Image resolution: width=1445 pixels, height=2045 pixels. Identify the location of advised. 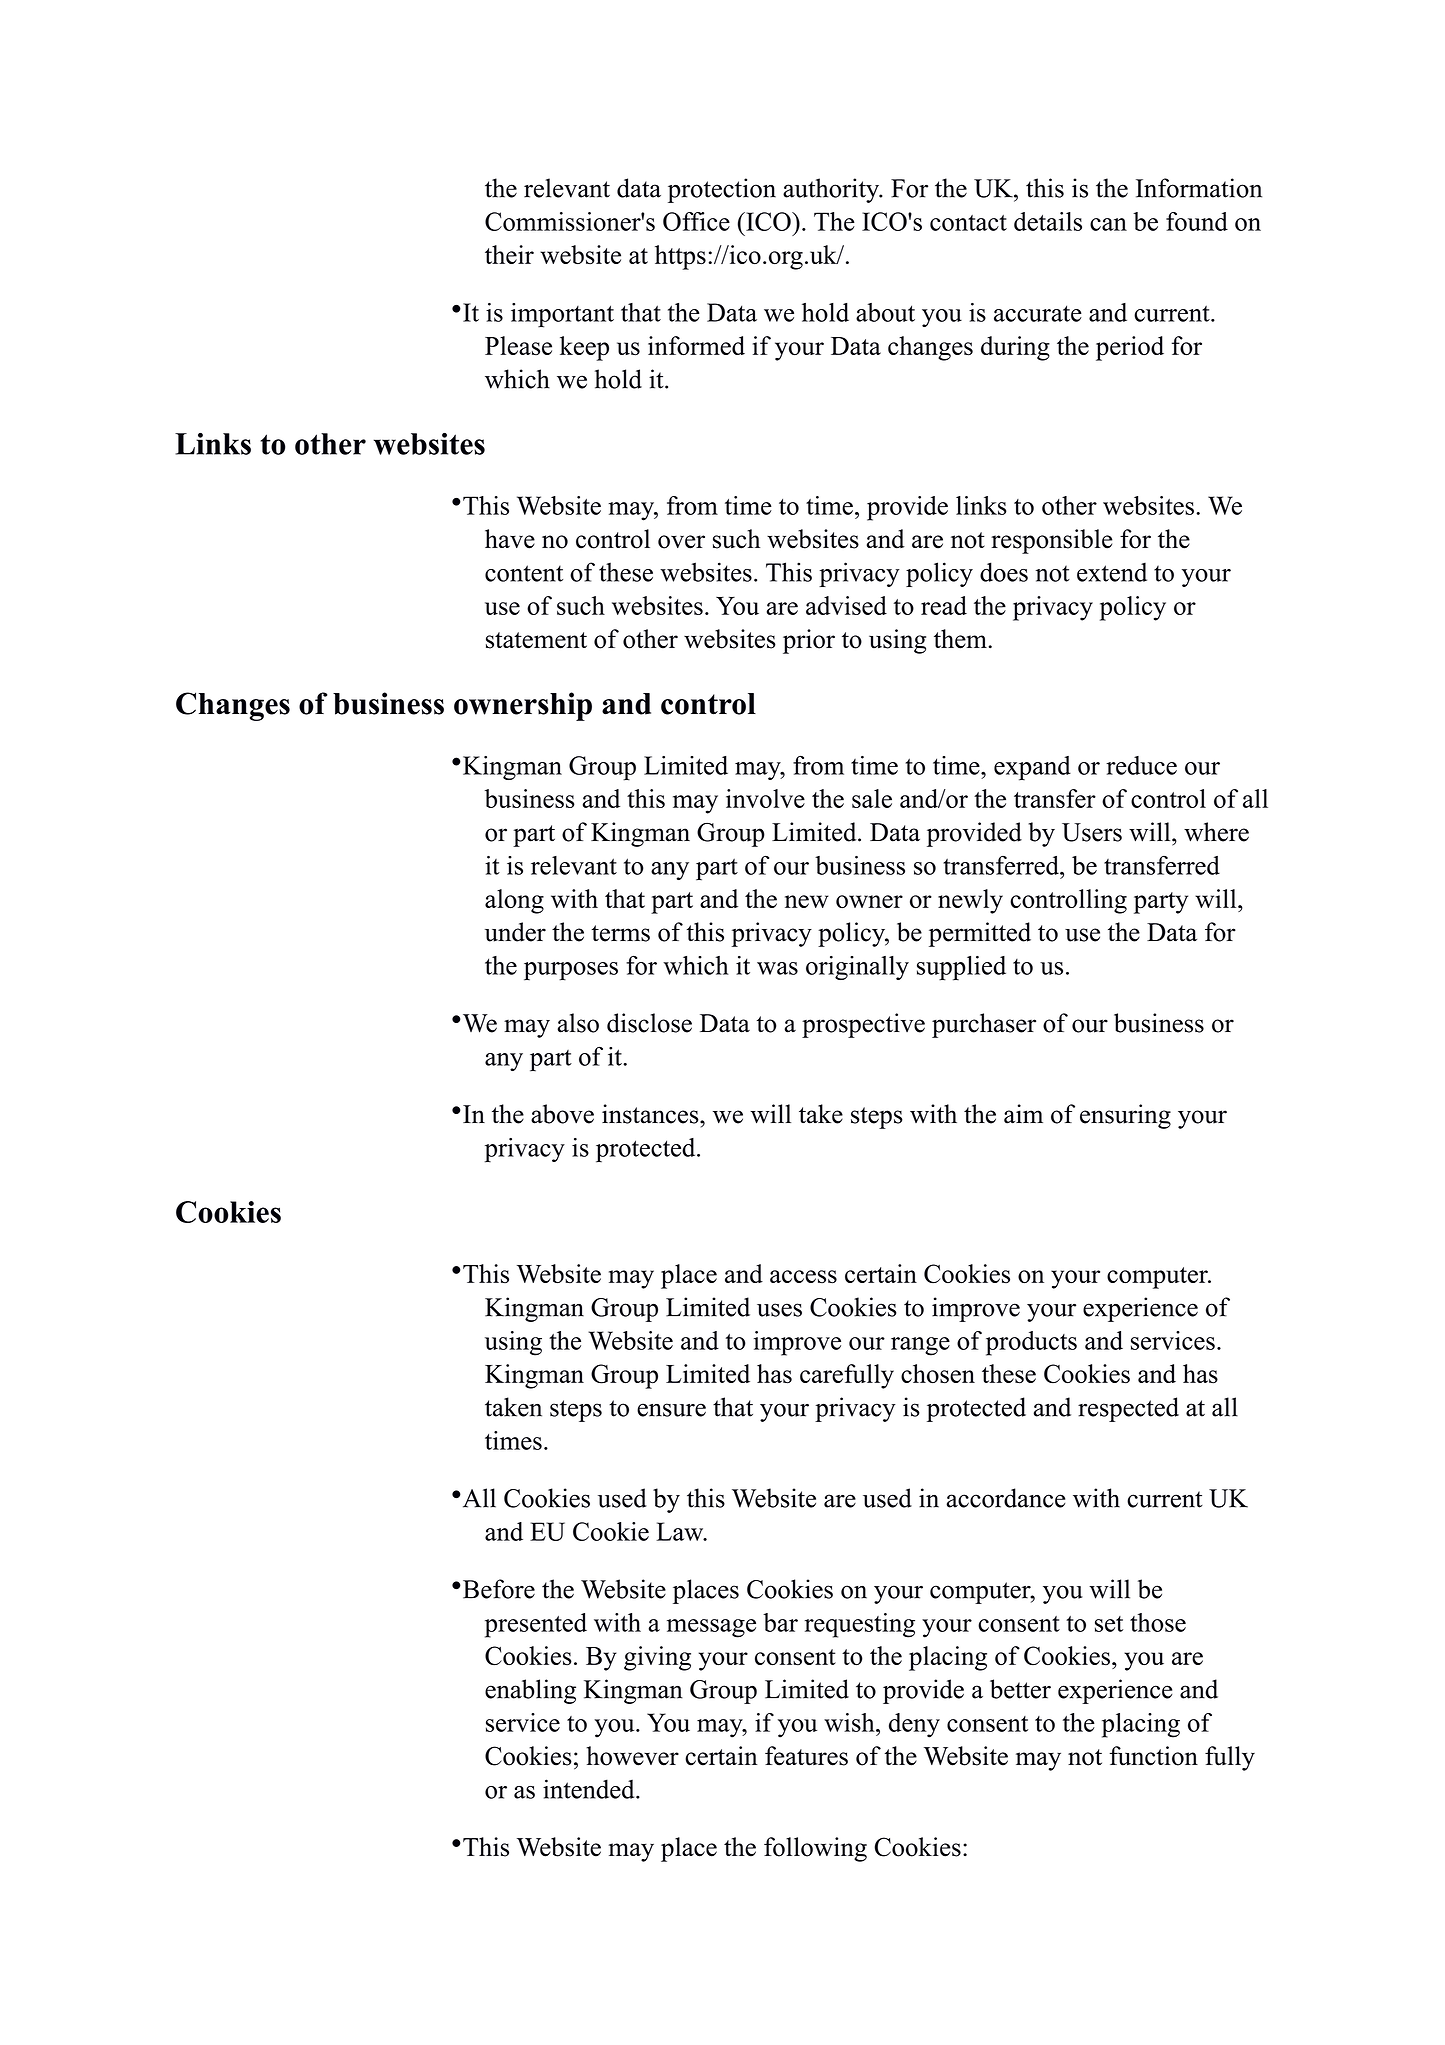
(846, 605).
